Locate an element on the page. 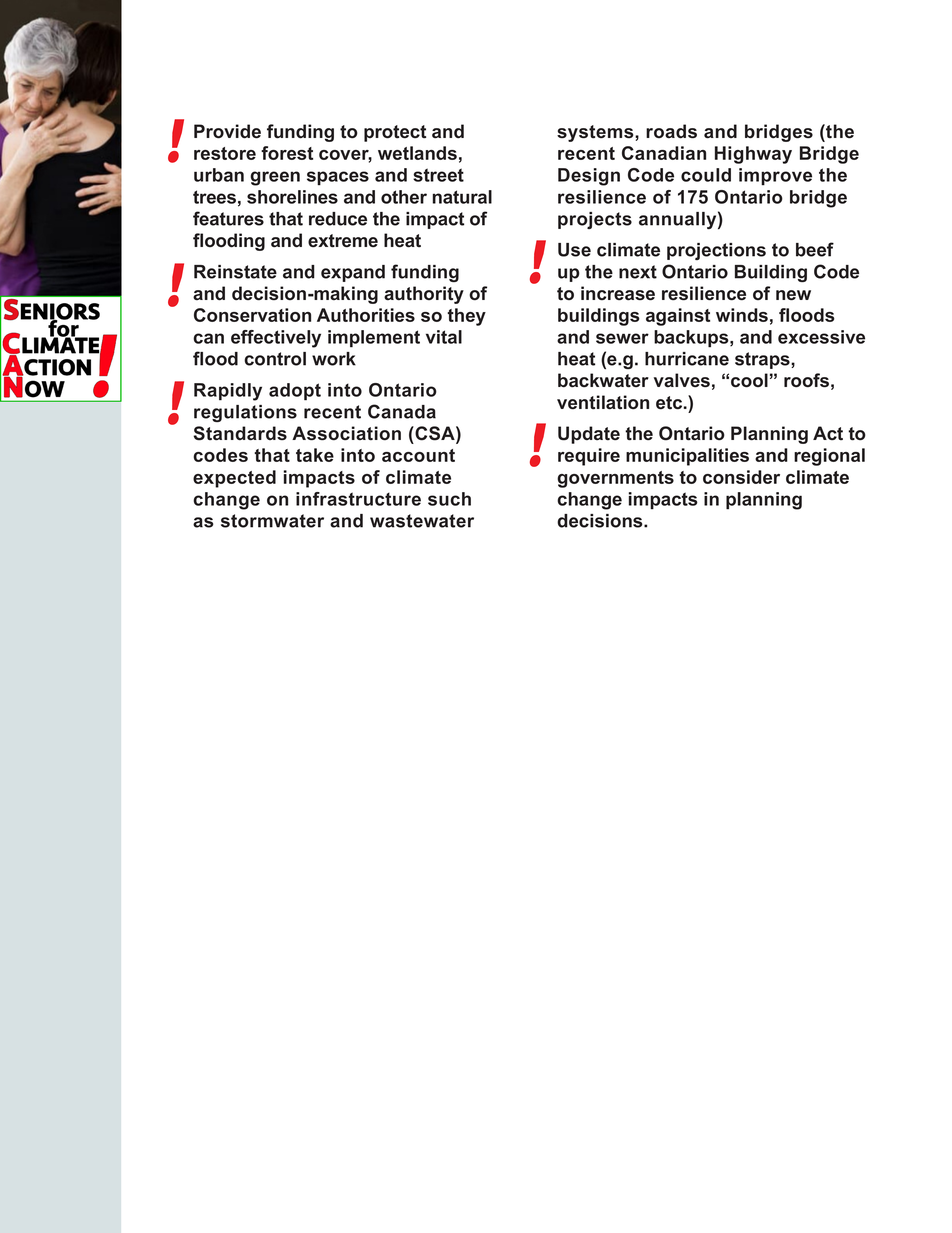  they is located at coordinates (466, 317).
